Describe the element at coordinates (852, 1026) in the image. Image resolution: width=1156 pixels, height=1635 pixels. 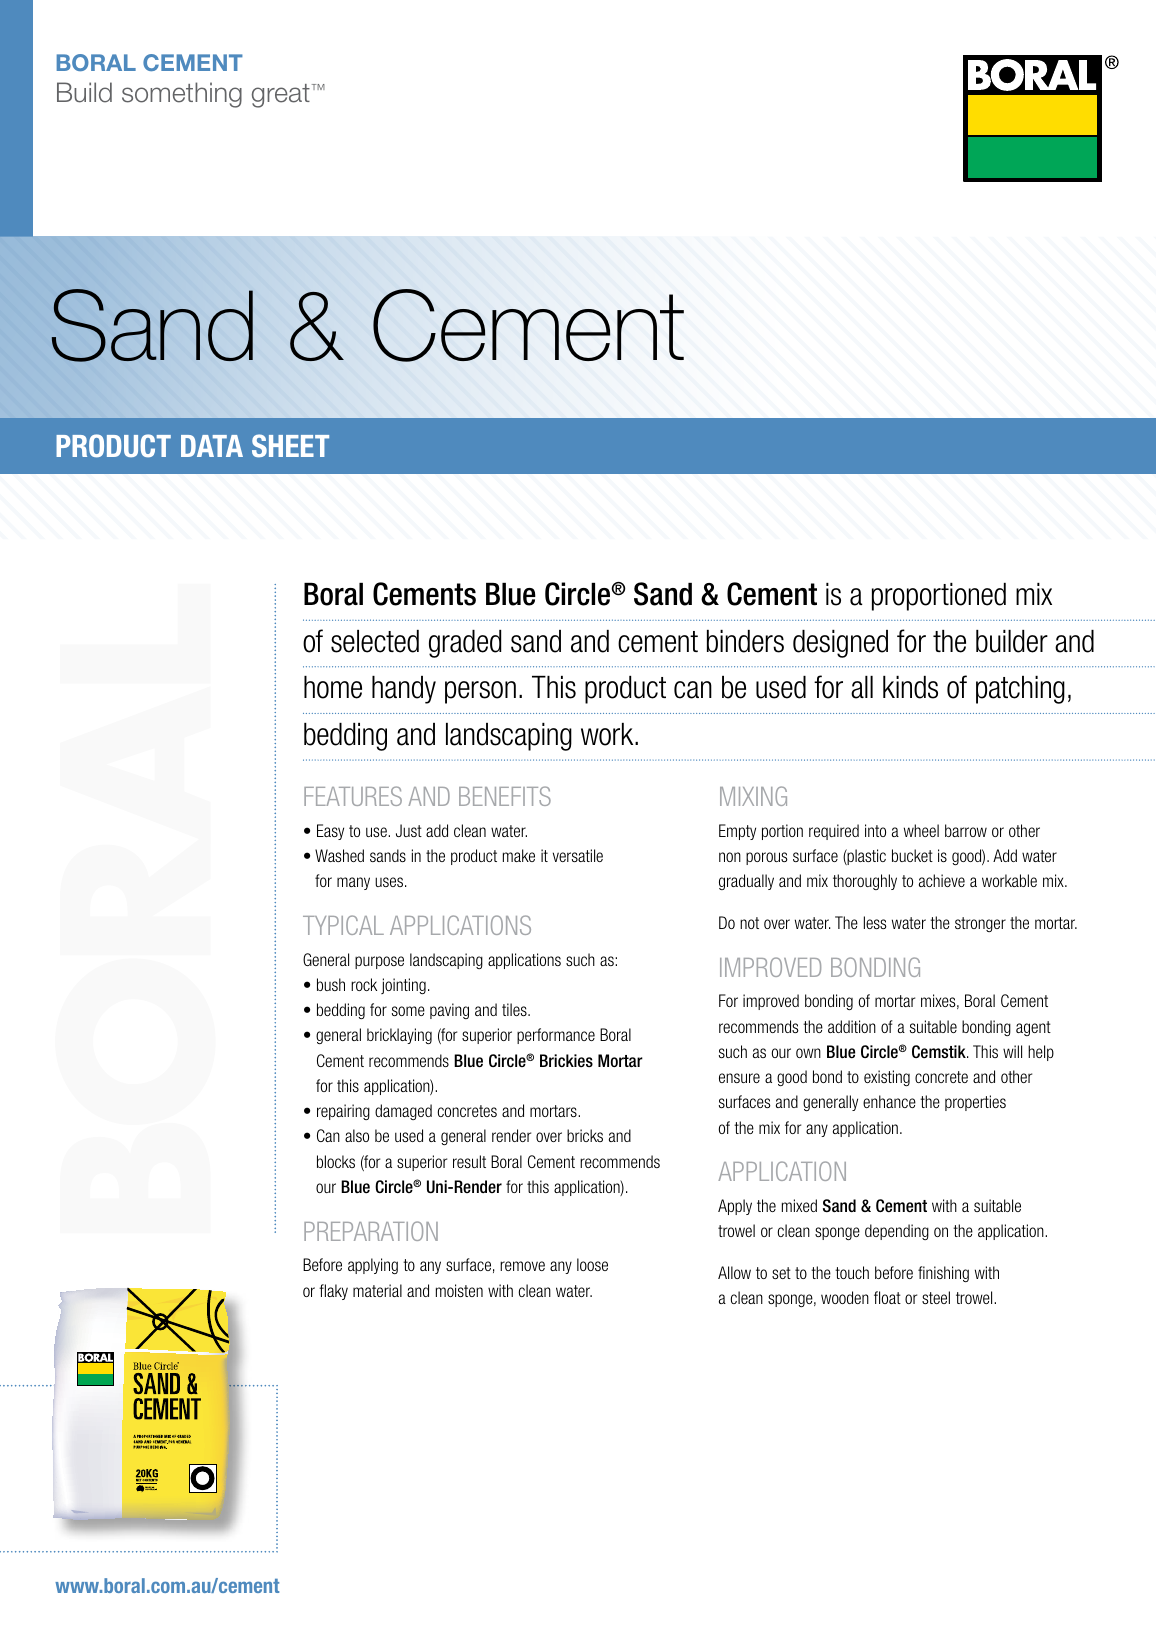
I see `addition` at that location.
